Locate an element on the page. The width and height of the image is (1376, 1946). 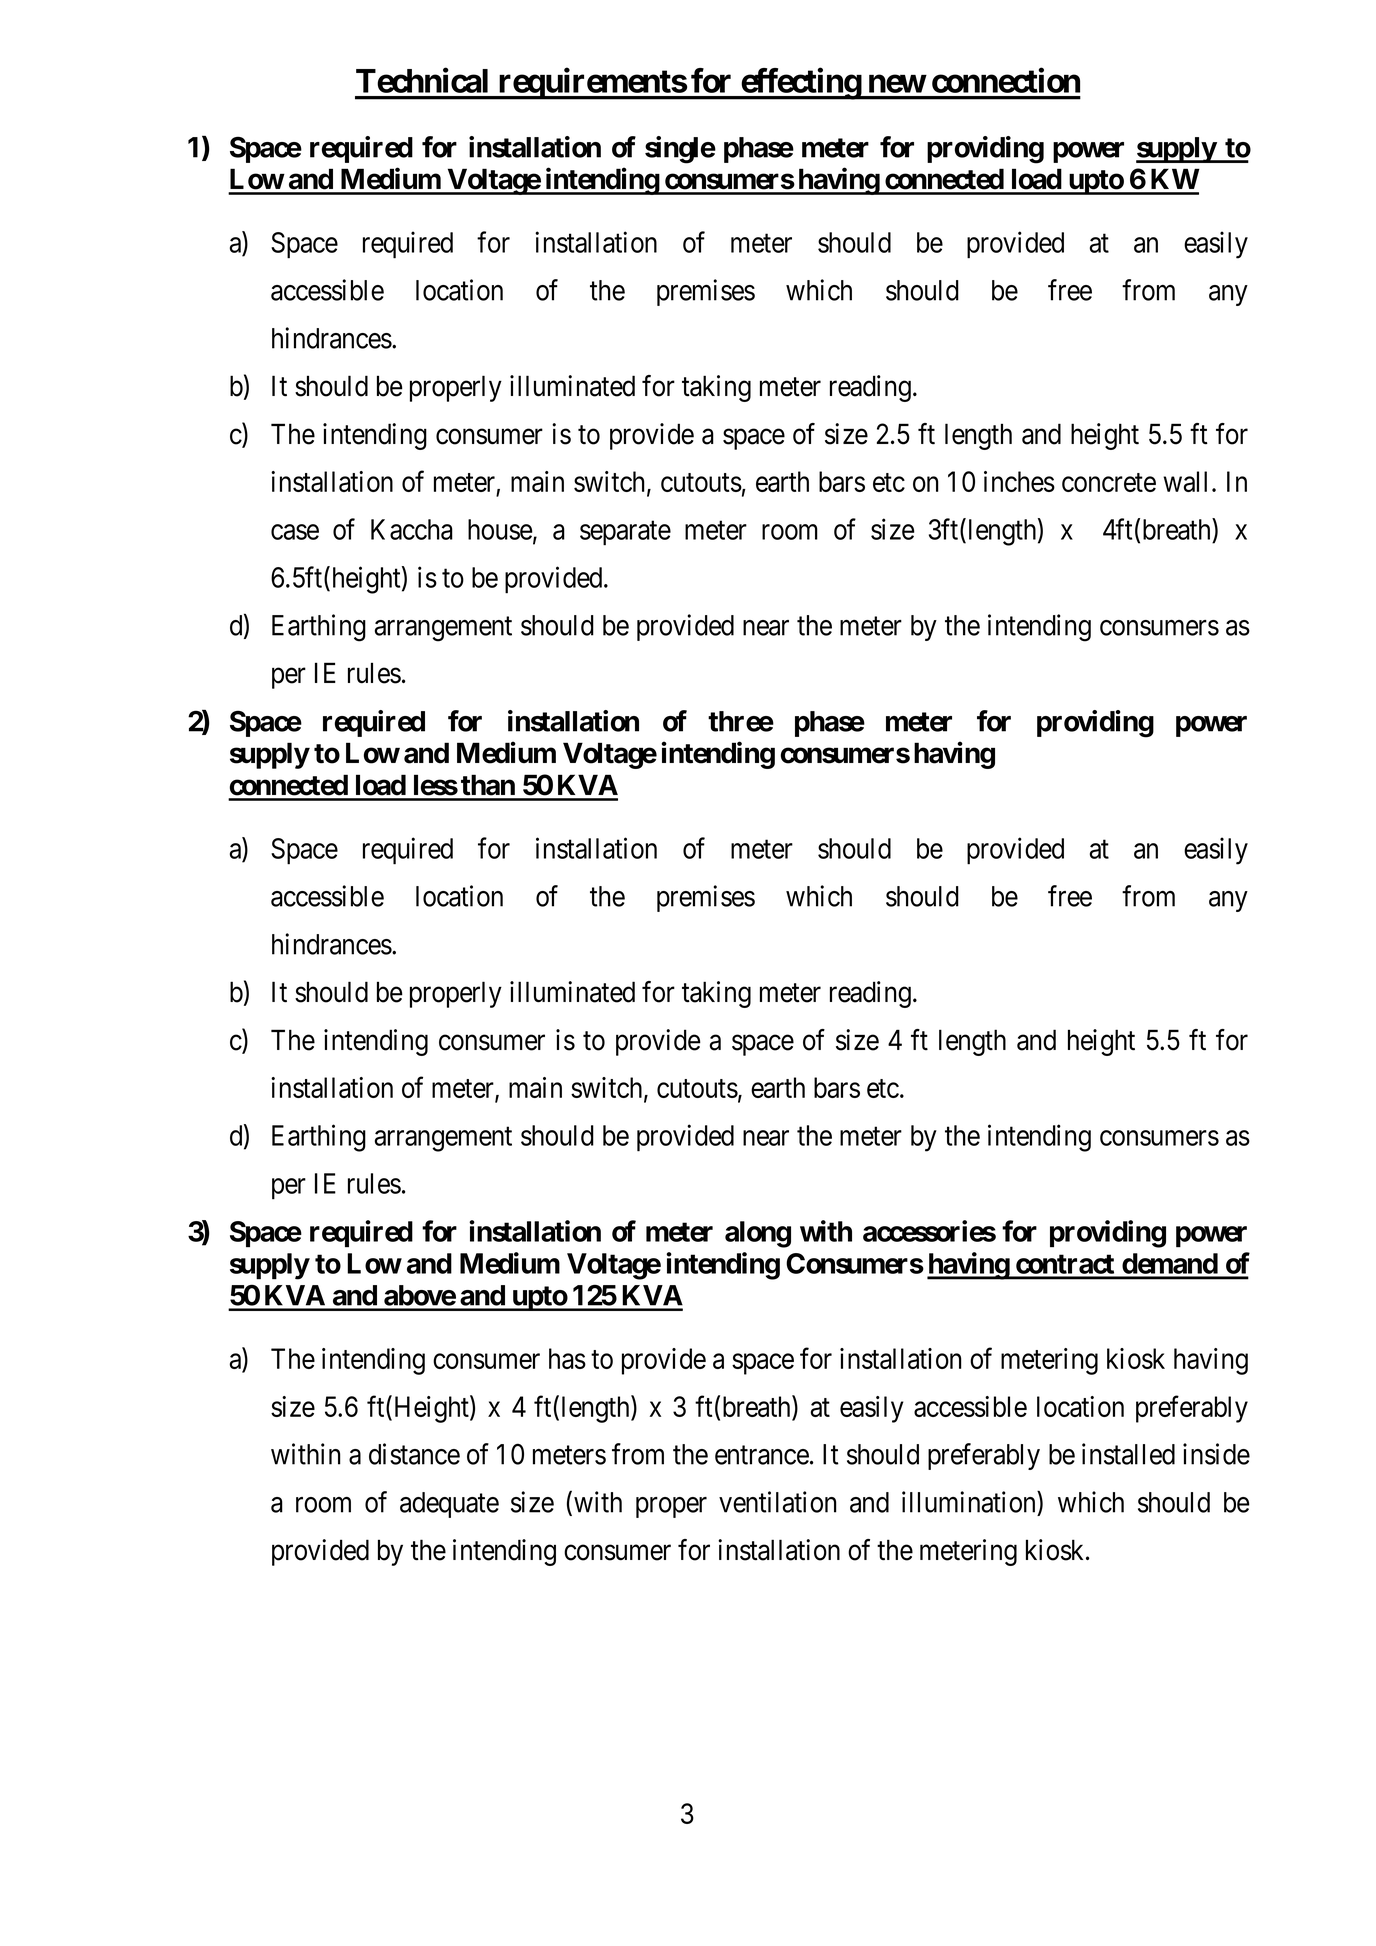
separate is located at coordinates (625, 533).
